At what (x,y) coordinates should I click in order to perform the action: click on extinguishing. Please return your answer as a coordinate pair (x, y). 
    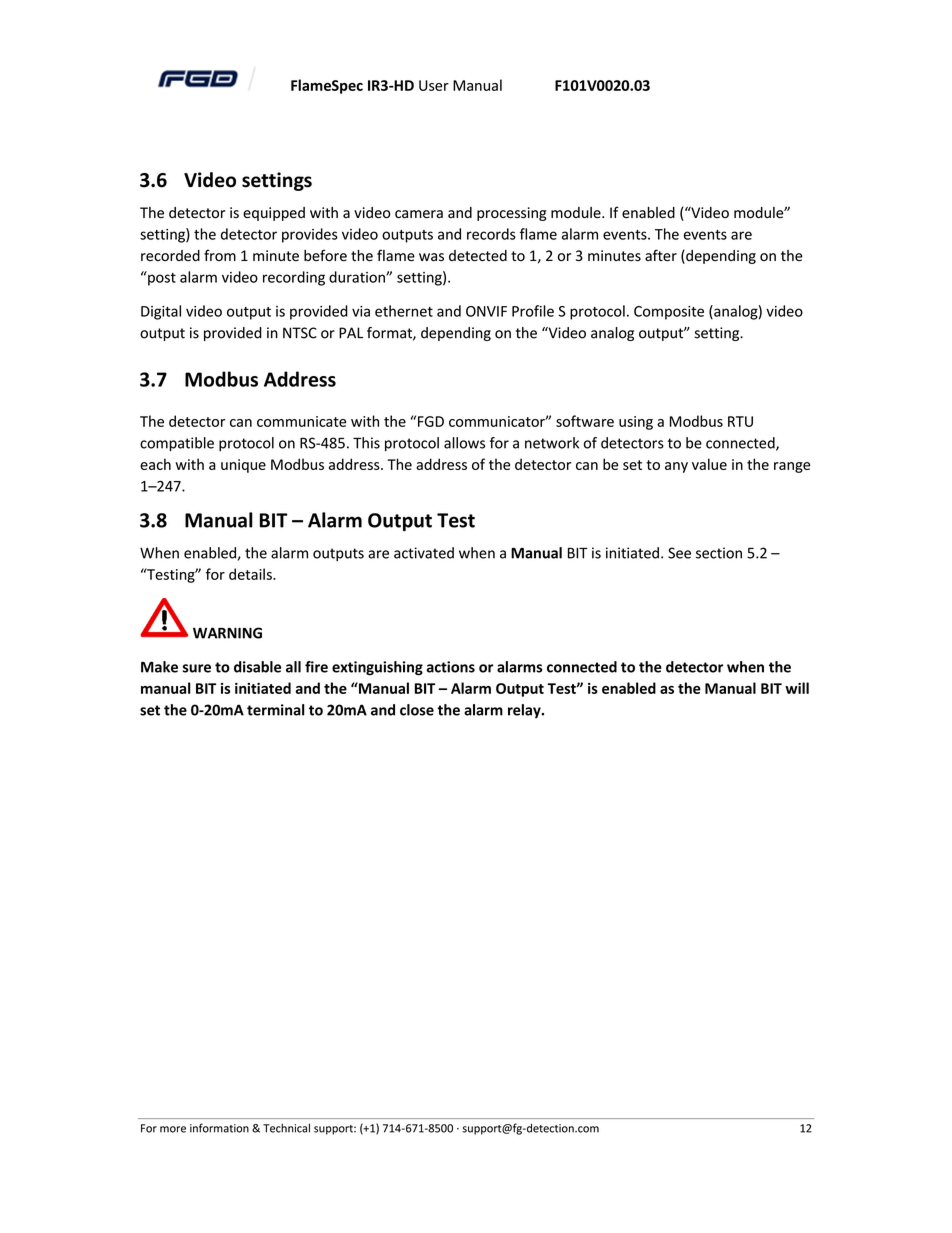
    Looking at the image, I should click on (377, 668).
